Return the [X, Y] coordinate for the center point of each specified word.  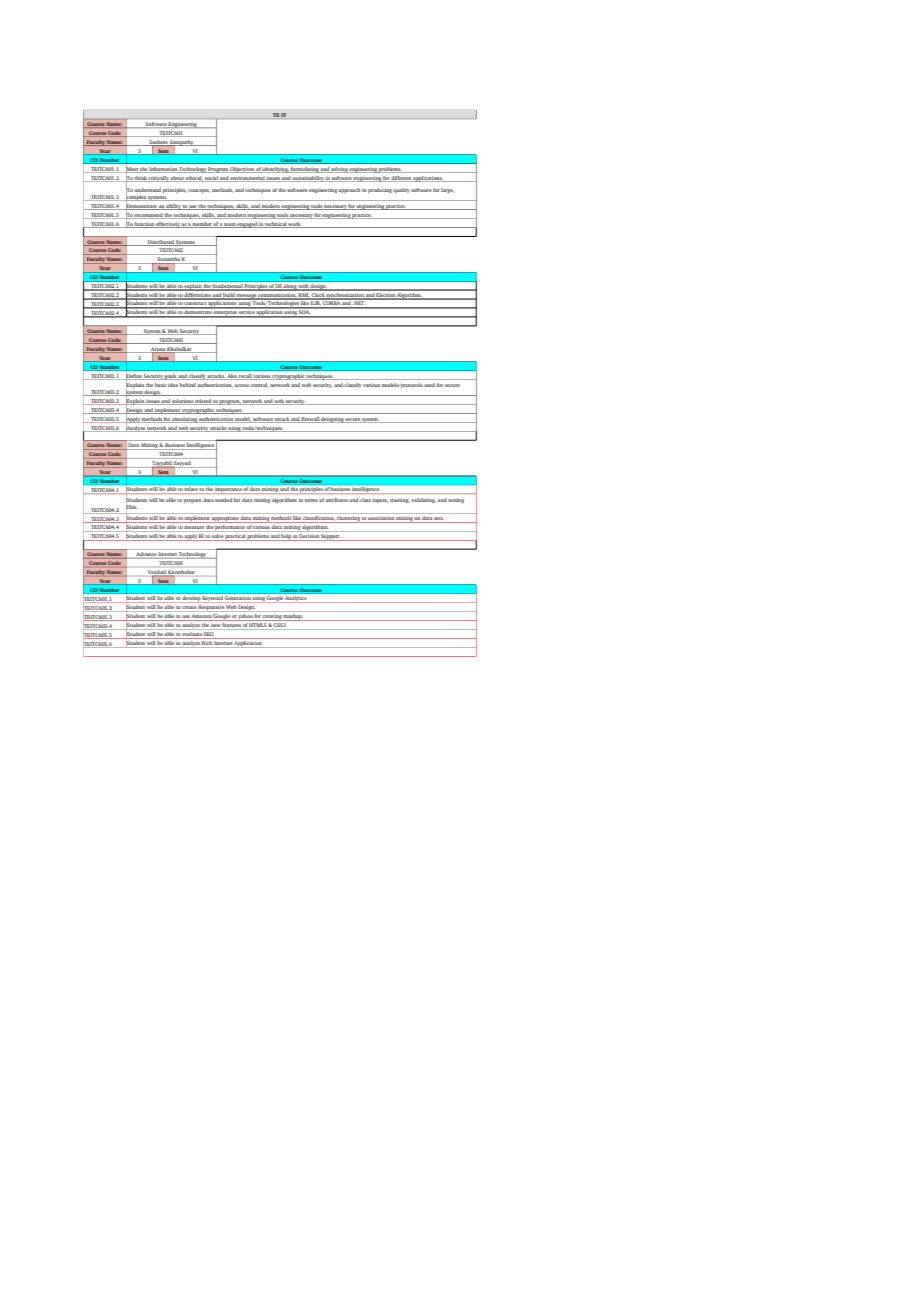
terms [311, 500]
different [401, 179]
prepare [193, 501]
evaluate [192, 634]
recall [245, 376]
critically [158, 179]
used [429, 385]
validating [423, 500]
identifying [275, 170]
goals [170, 377]
